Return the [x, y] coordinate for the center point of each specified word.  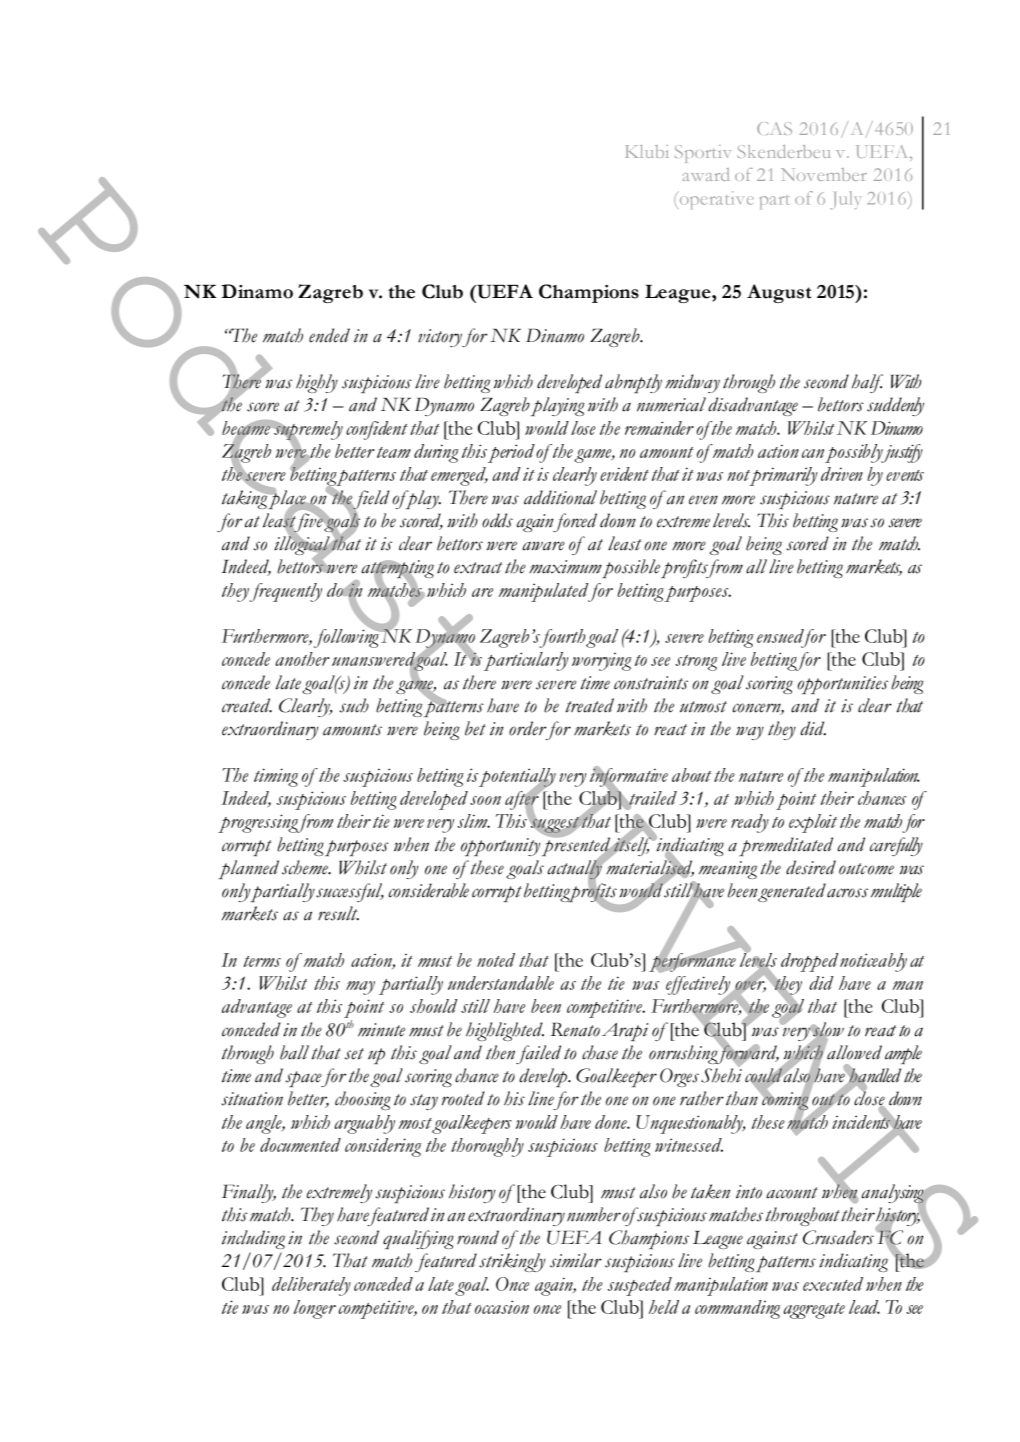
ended [329, 335]
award [706, 174]
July [845, 200]
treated [590, 705]
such [354, 705]
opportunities [842, 685]
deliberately [311, 1286]
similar [576, 1260]
